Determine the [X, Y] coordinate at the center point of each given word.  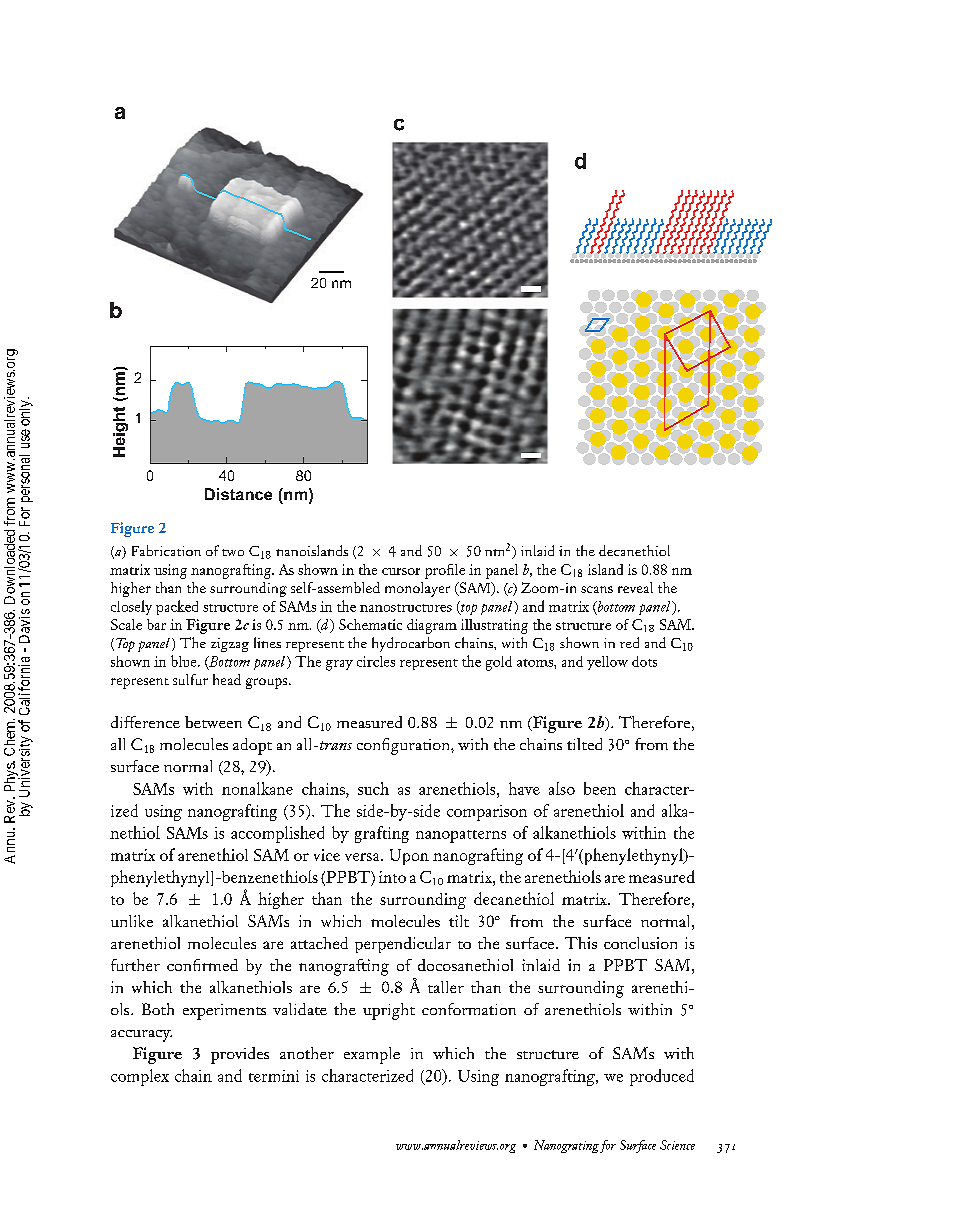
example [372, 1055]
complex [140, 1077]
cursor [401, 571]
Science [677, 1145]
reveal [635, 587]
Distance [238, 494]
